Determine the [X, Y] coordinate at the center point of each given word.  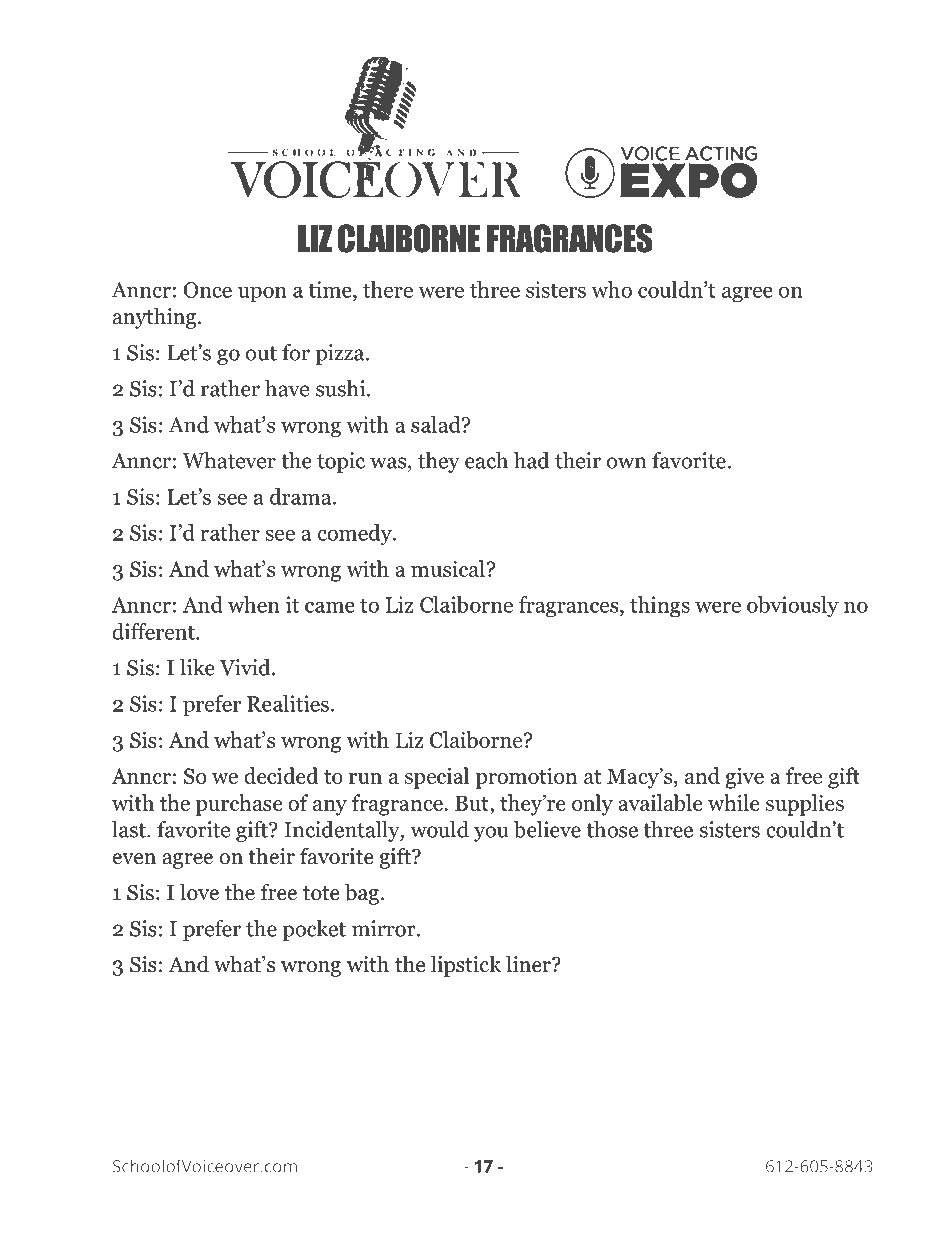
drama [302, 496]
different [154, 631]
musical [448, 568]
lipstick [466, 966]
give [744, 778]
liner [529, 964]
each [486, 460]
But [473, 803]
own [627, 463]
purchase [239, 805]
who [611, 289]
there [388, 289]
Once [208, 290]
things [660, 606]
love [199, 892]
